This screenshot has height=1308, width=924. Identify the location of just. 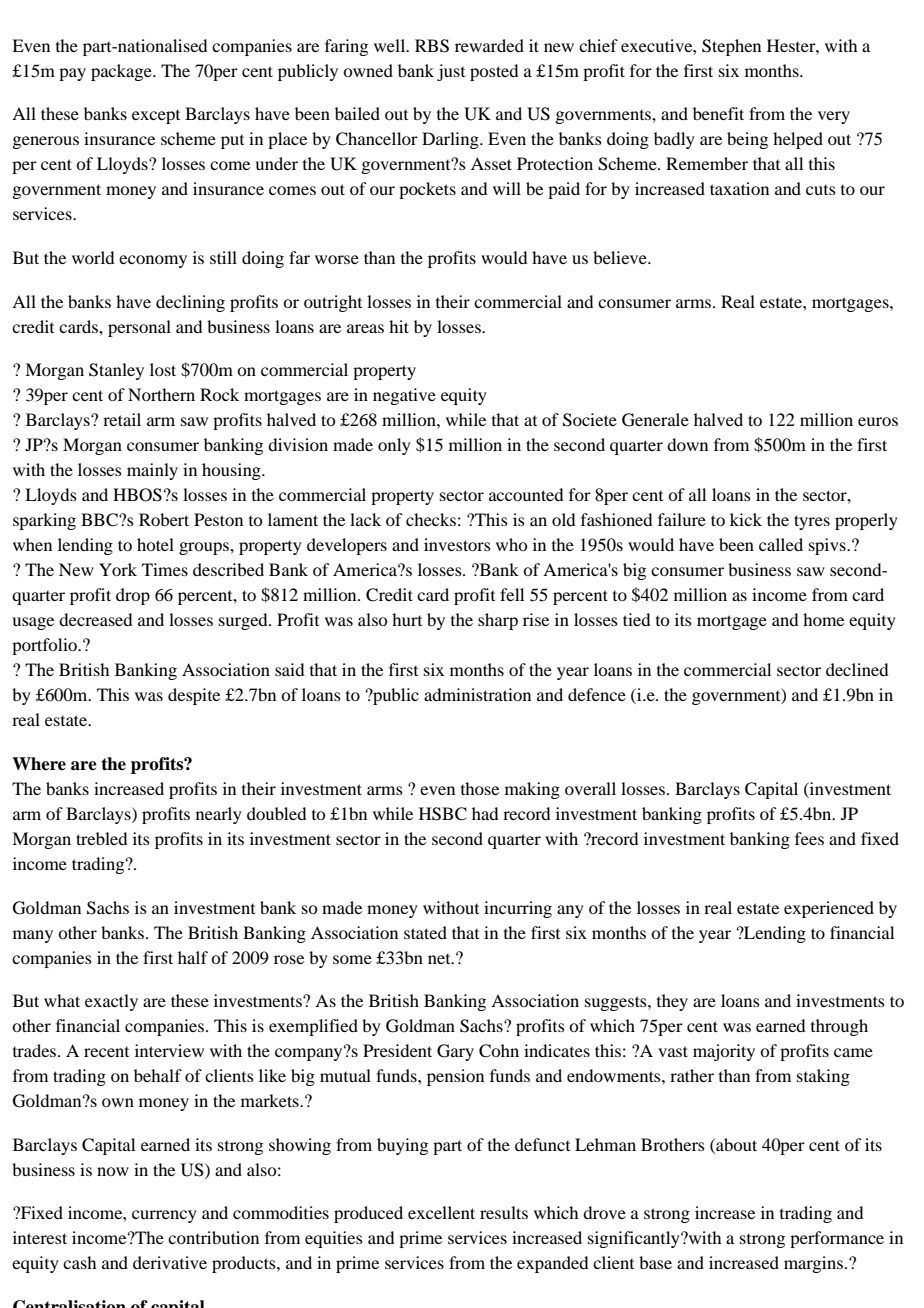
(451, 72).
